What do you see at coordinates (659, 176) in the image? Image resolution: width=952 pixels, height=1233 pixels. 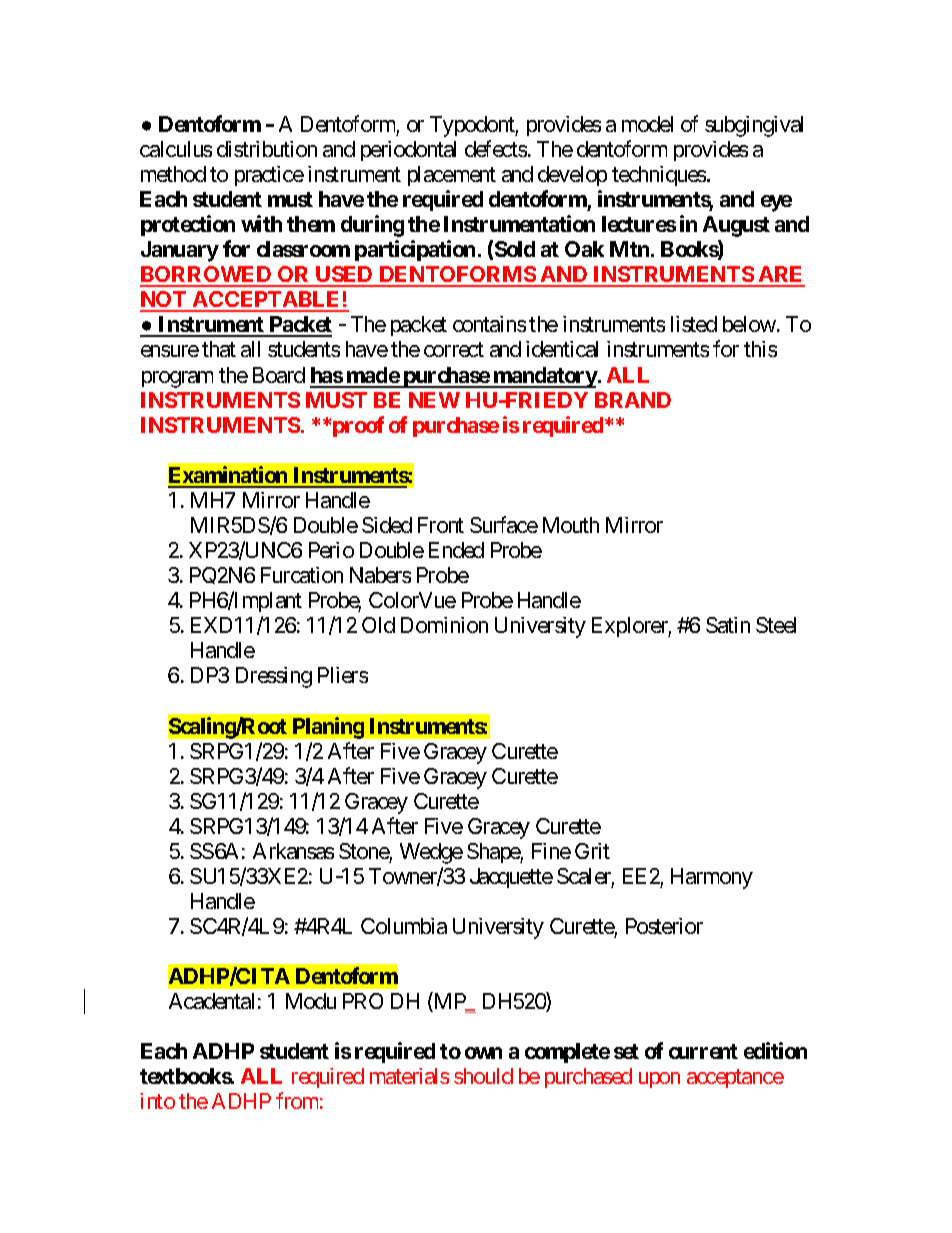 I see `techniques` at bounding box center [659, 176].
